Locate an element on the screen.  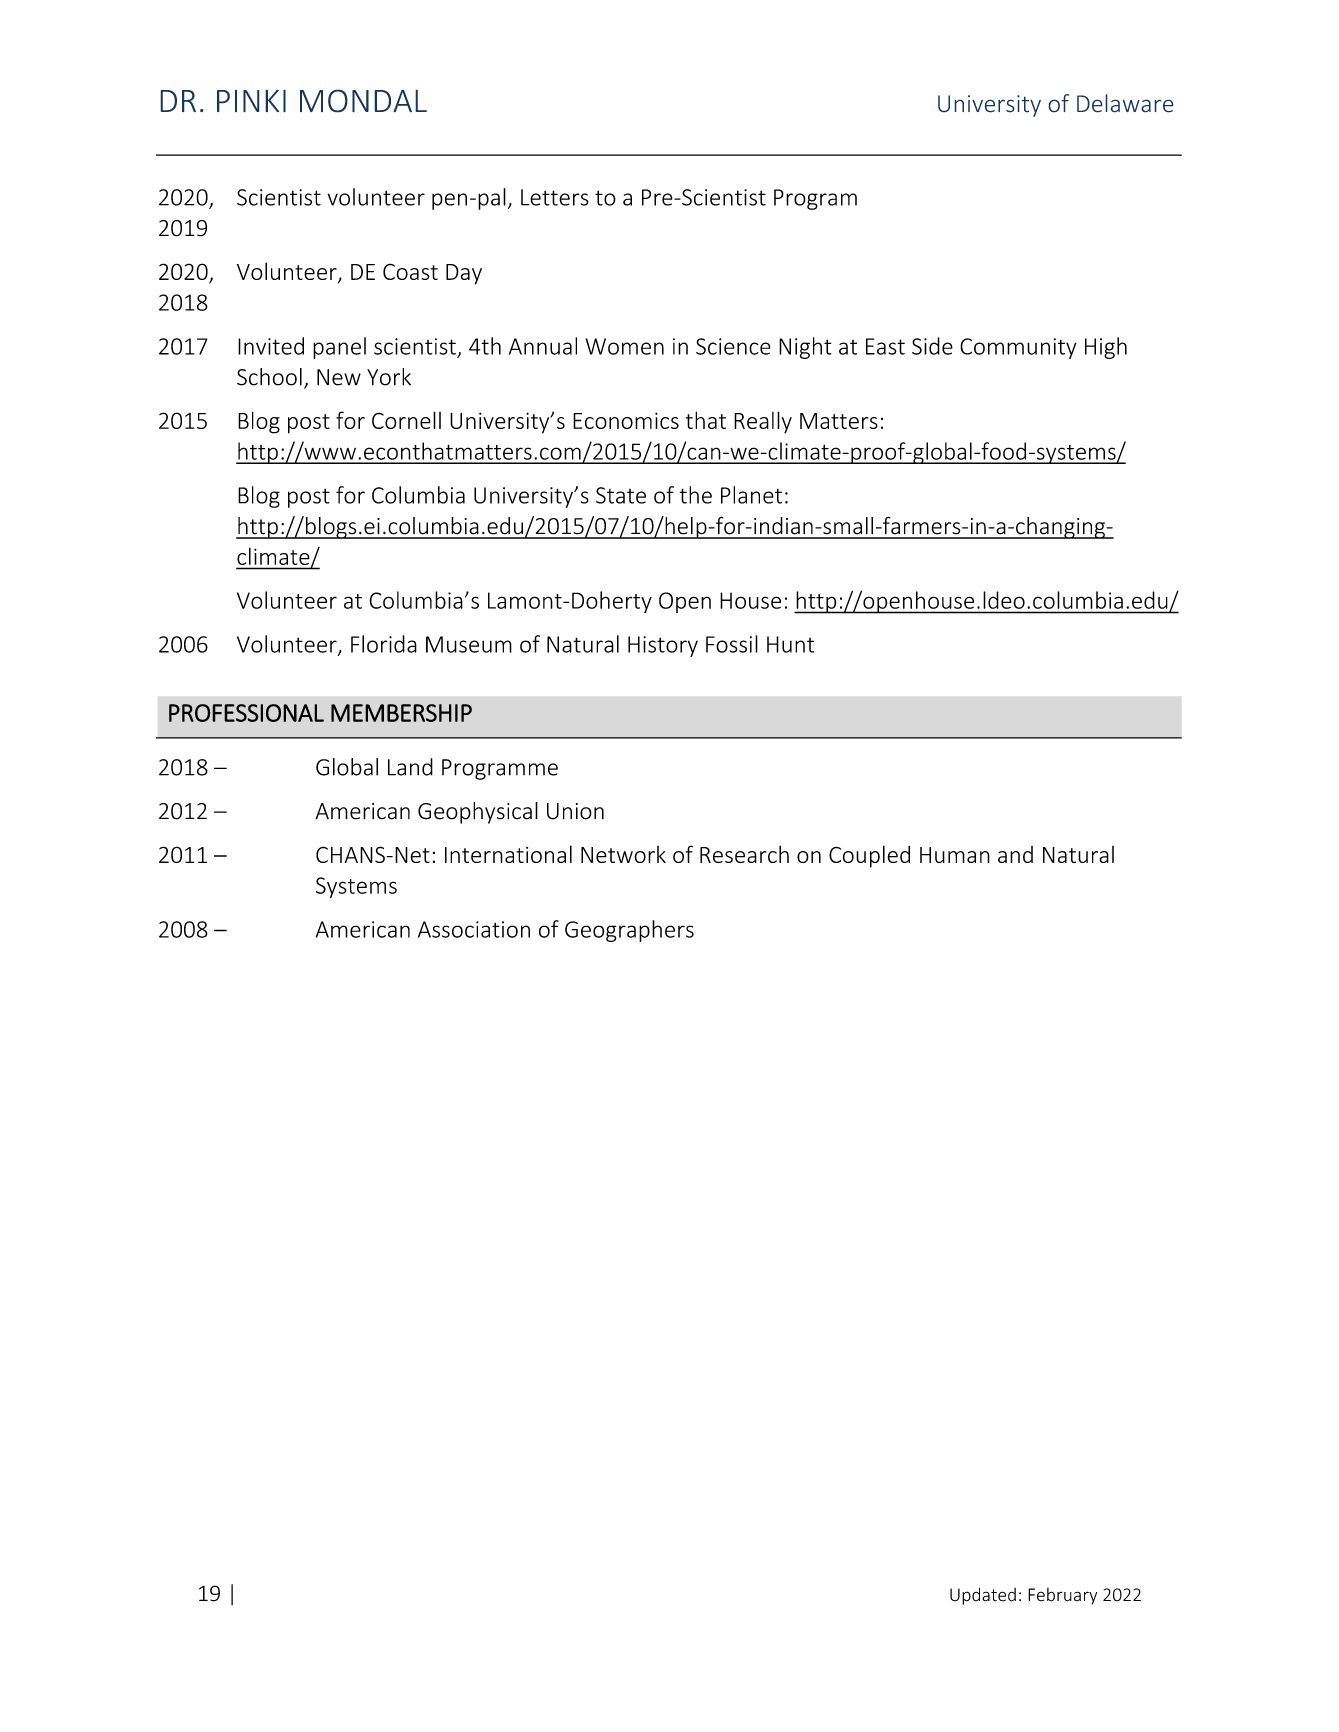
Land is located at coordinates (410, 767).
